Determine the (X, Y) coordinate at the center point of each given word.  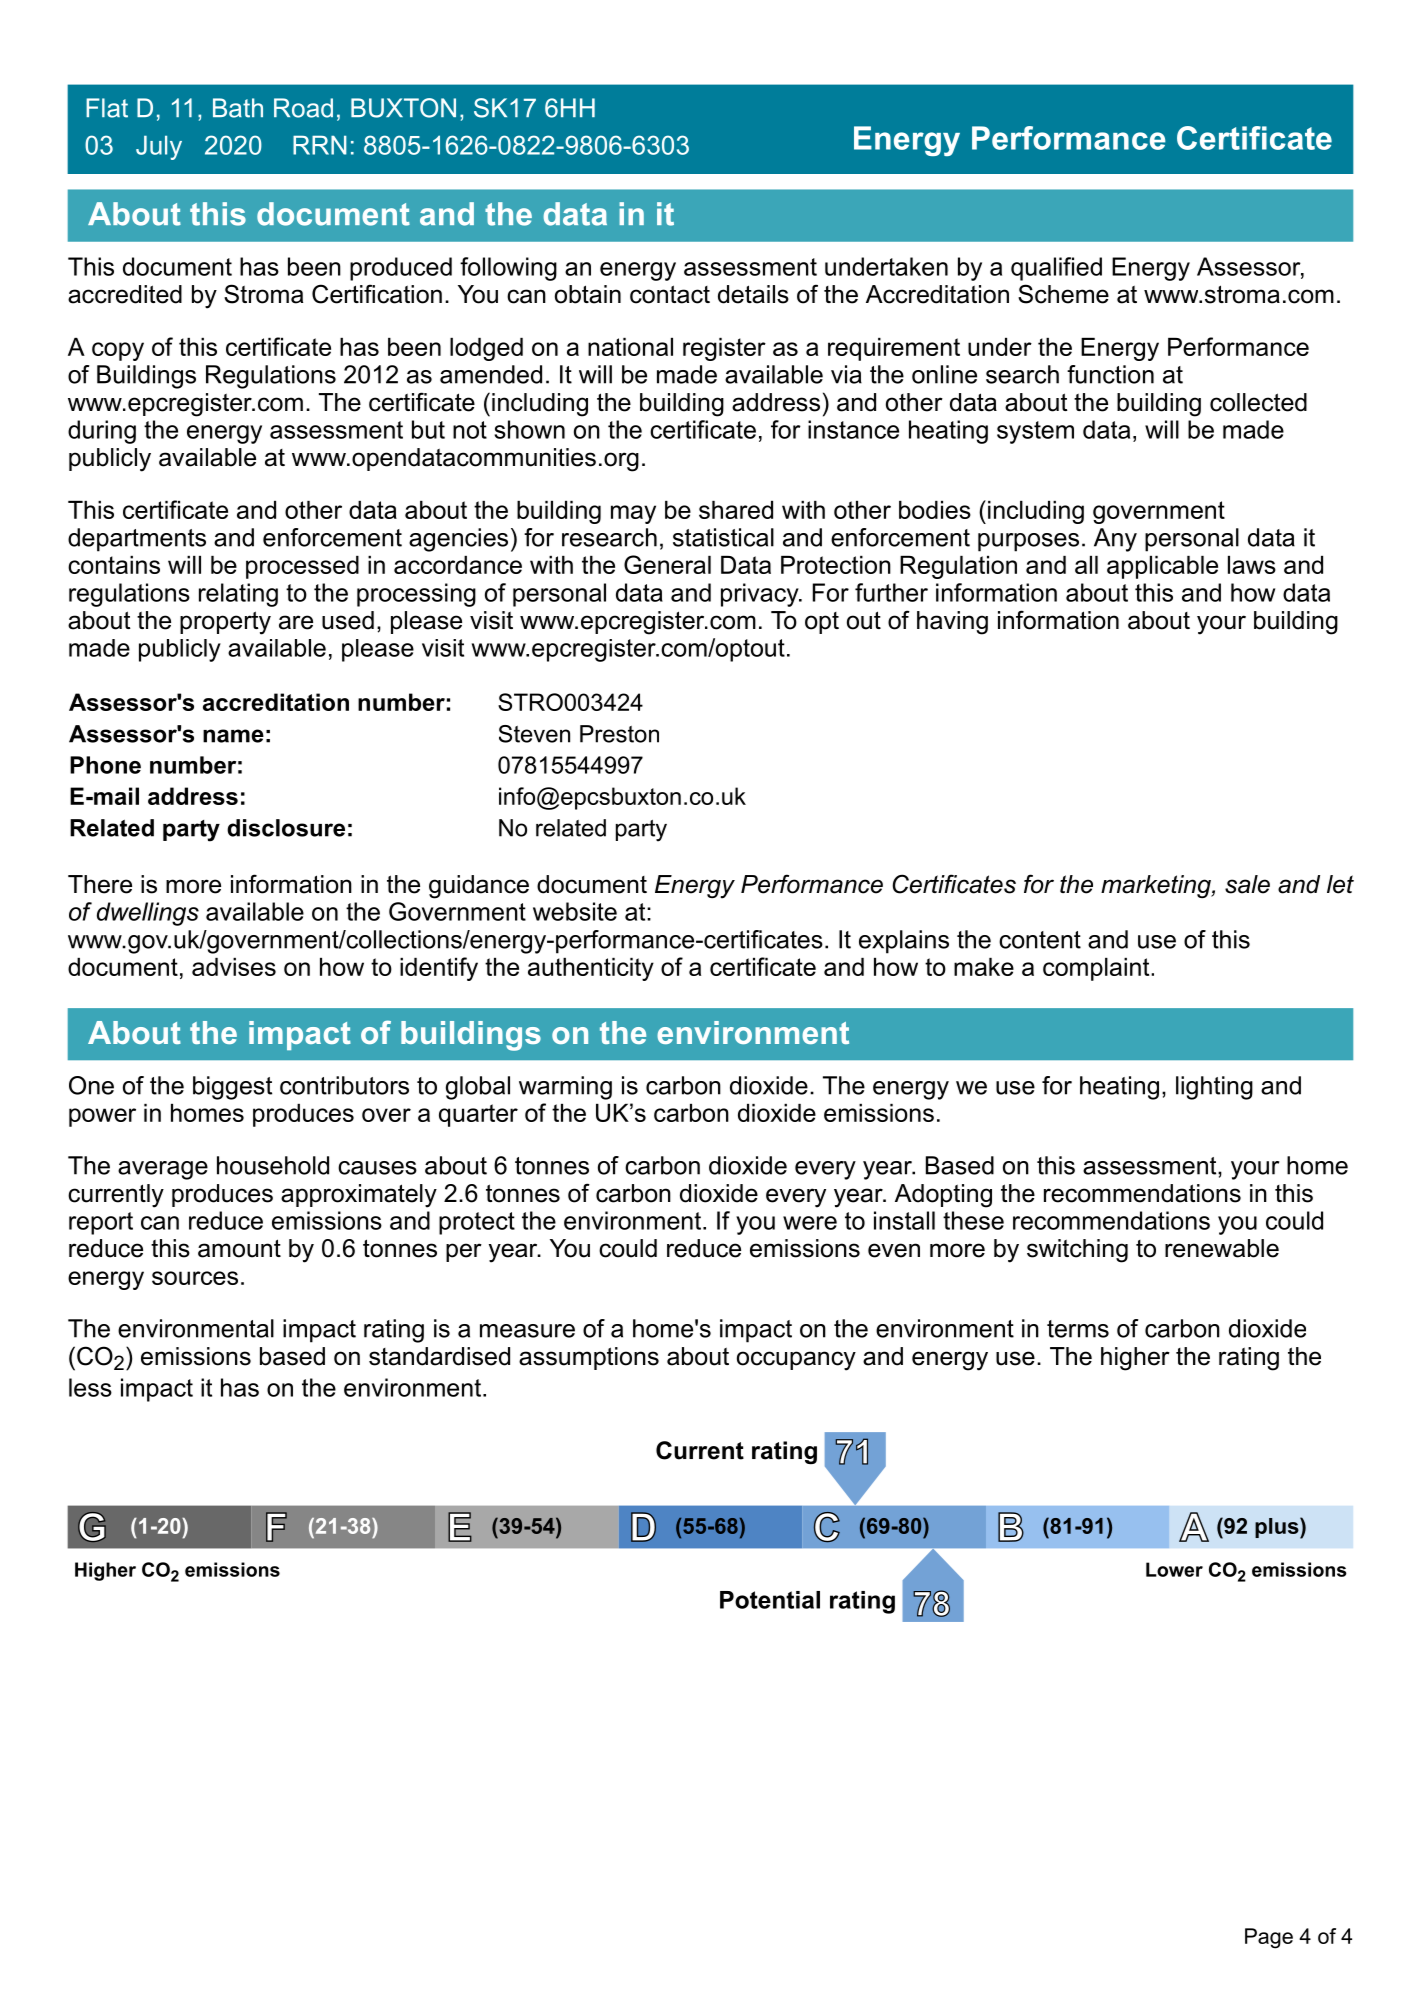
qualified (1056, 269)
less (90, 1387)
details (753, 294)
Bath (238, 108)
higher (1135, 1359)
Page (1269, 1938)
